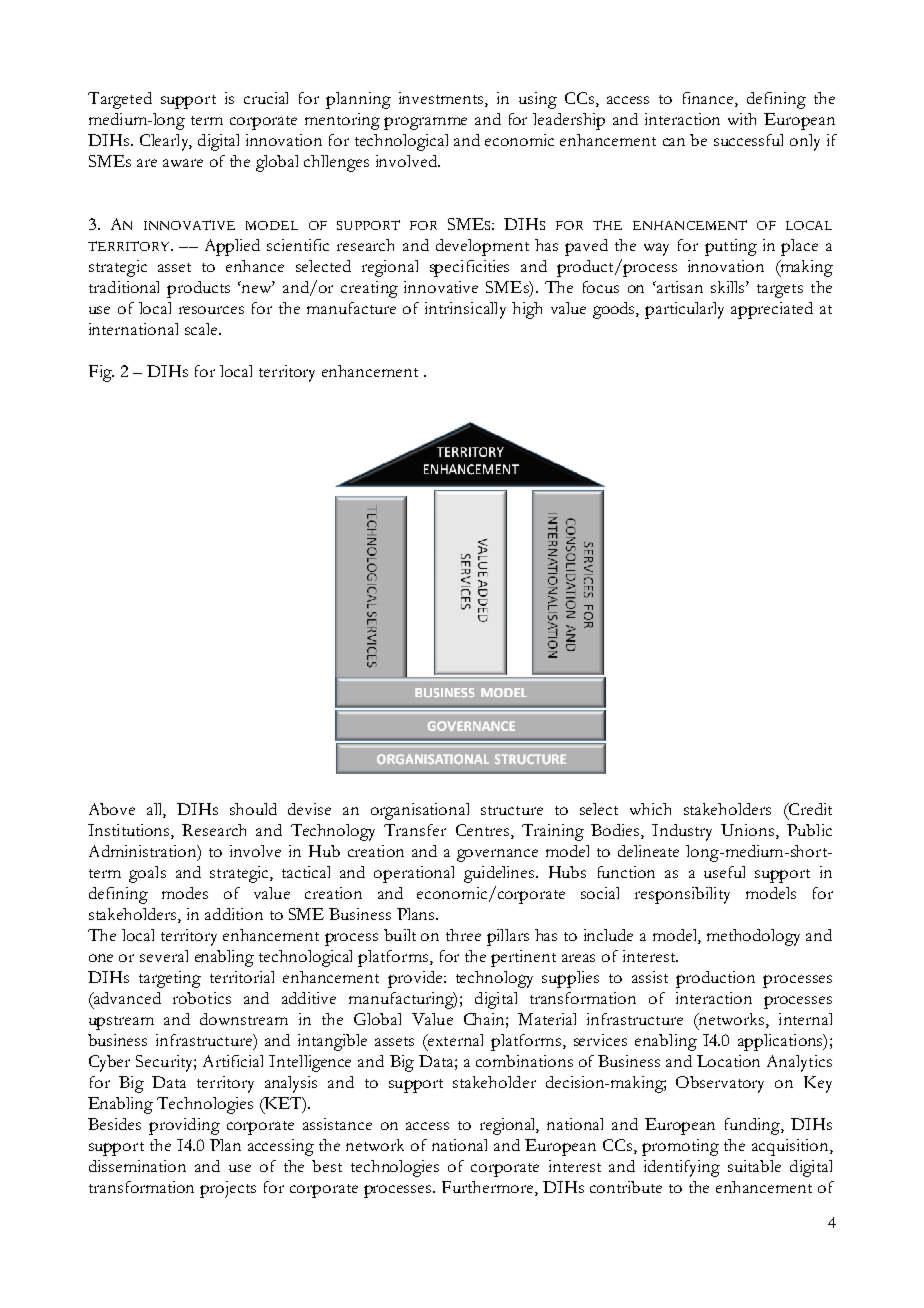 The width and height of the screenshot is (924, 1308). I want to click on suitable, so click(754, 1166).
